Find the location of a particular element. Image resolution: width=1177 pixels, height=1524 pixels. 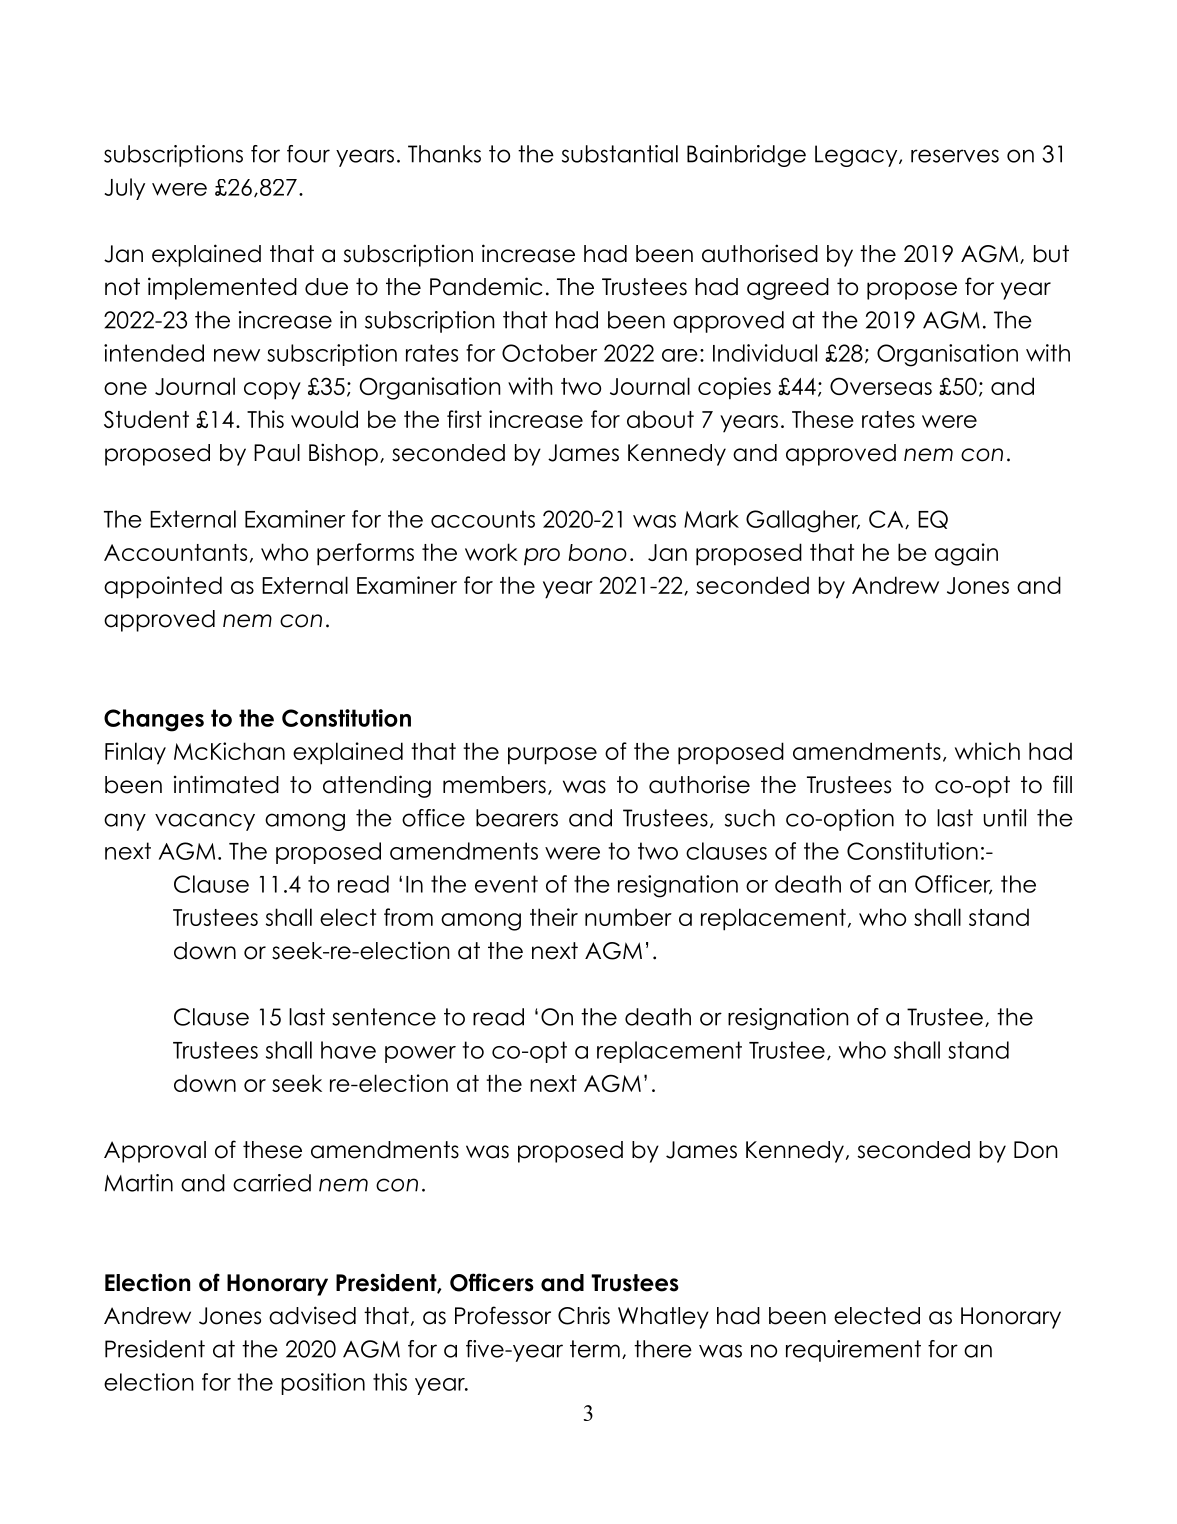

reserves is located at coordinates (955, 156).
